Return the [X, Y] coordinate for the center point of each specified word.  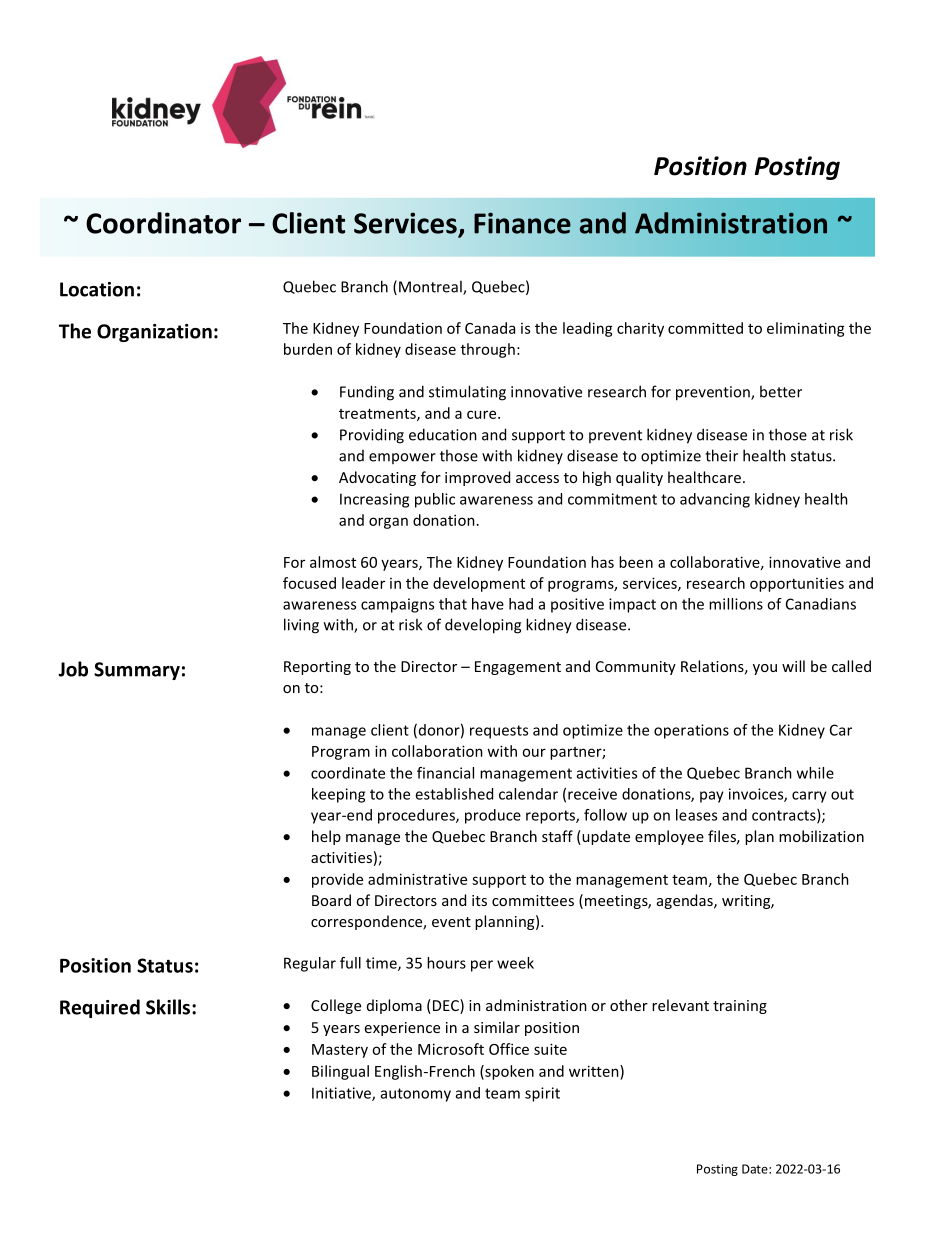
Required [100, 1008]
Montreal [431, 287]
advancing [715, 500]
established [454, 794]
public [435, 500]
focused [309, 583]
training [740, 1007]
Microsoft [451, 1049]
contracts [785, 816]
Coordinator [163, 223]
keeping [338, 795]
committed [705, 328]
